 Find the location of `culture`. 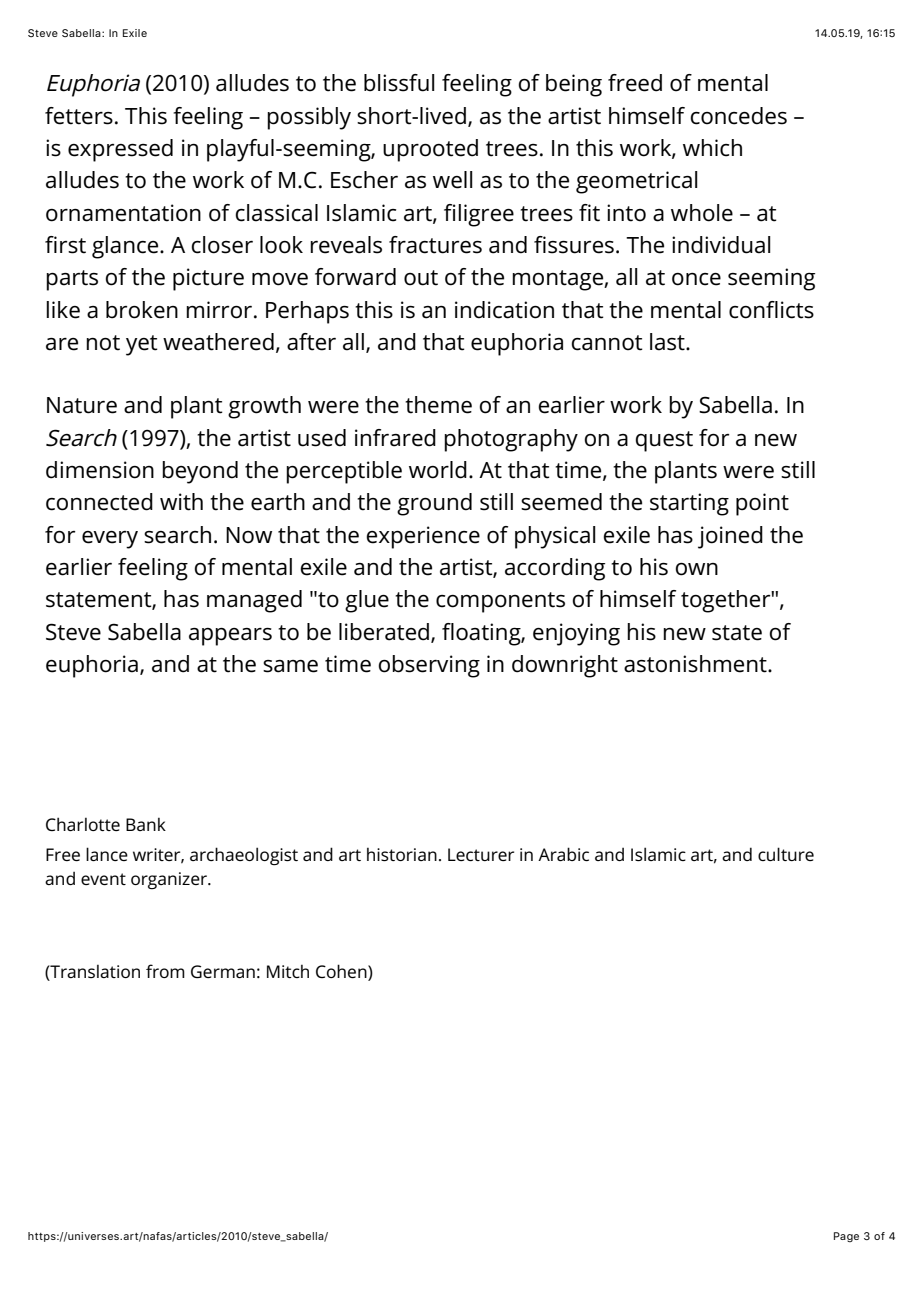

culture is located at coordinates (786, 854).
